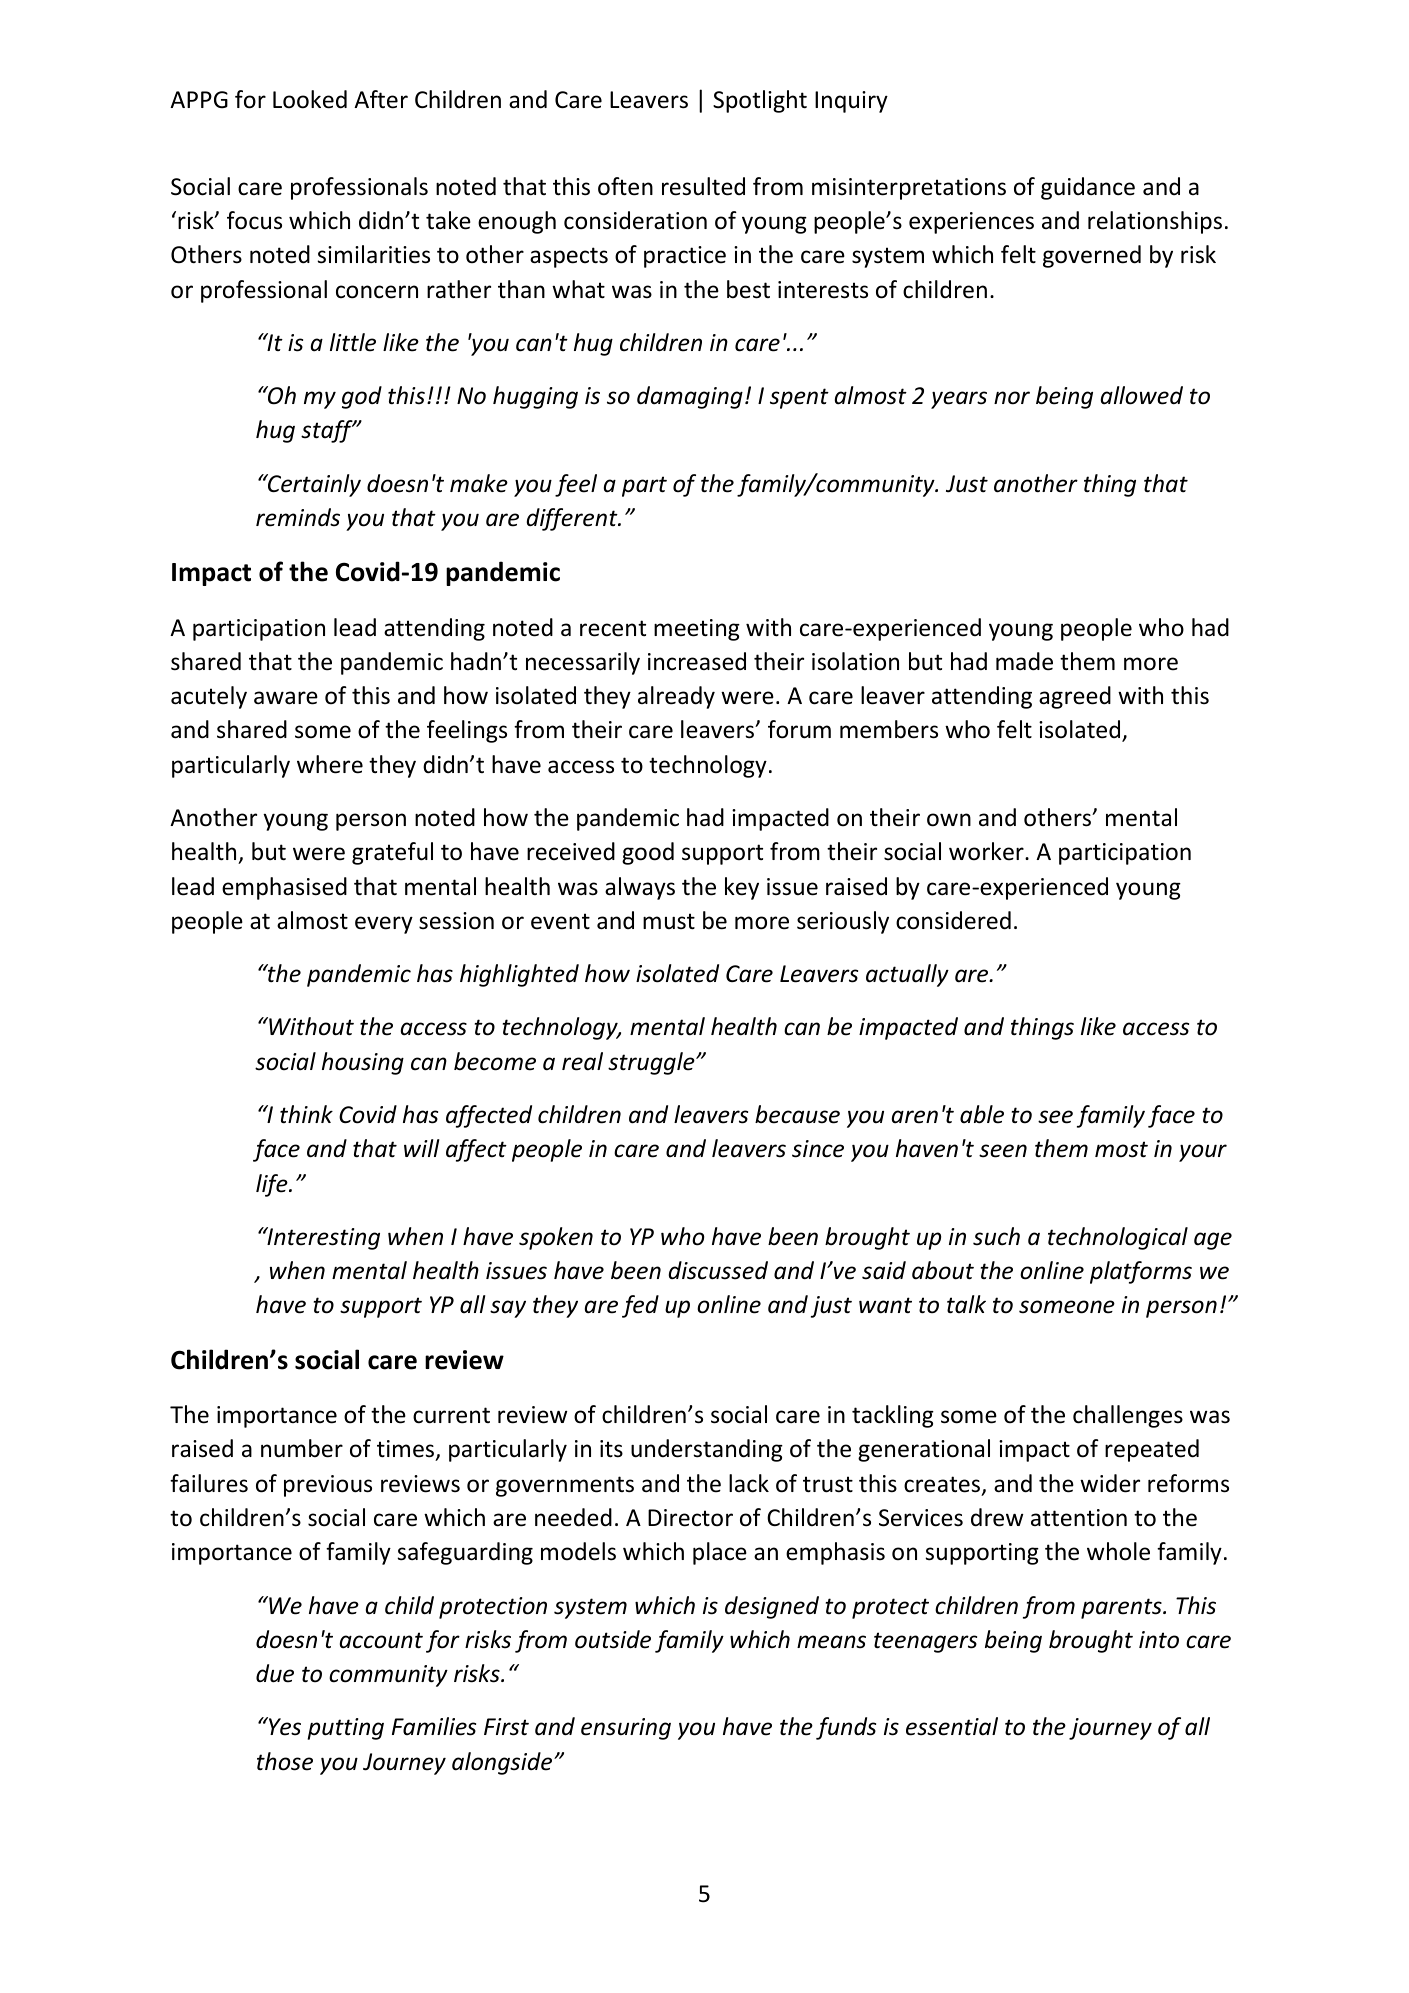 This document has width=1409, height=1993. Describe the element at coordinates (1075, 697) in the document. I see `agreed` at that location.
